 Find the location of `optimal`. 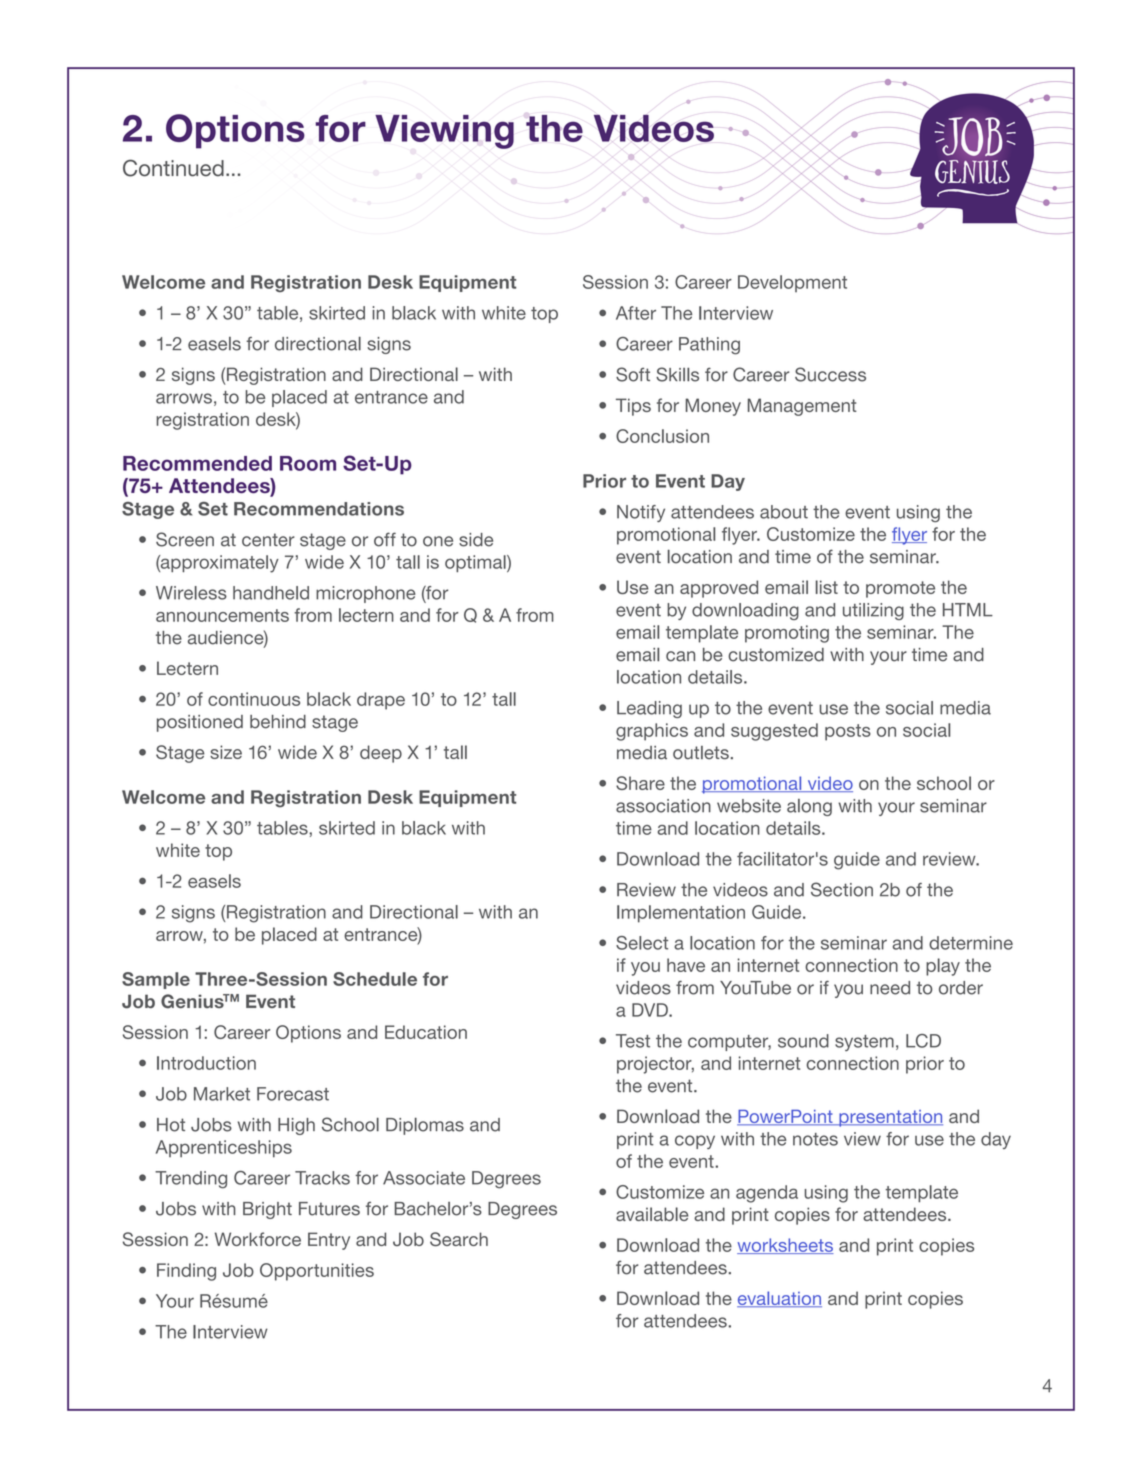

optimal is located at coordinates (476, 563).
